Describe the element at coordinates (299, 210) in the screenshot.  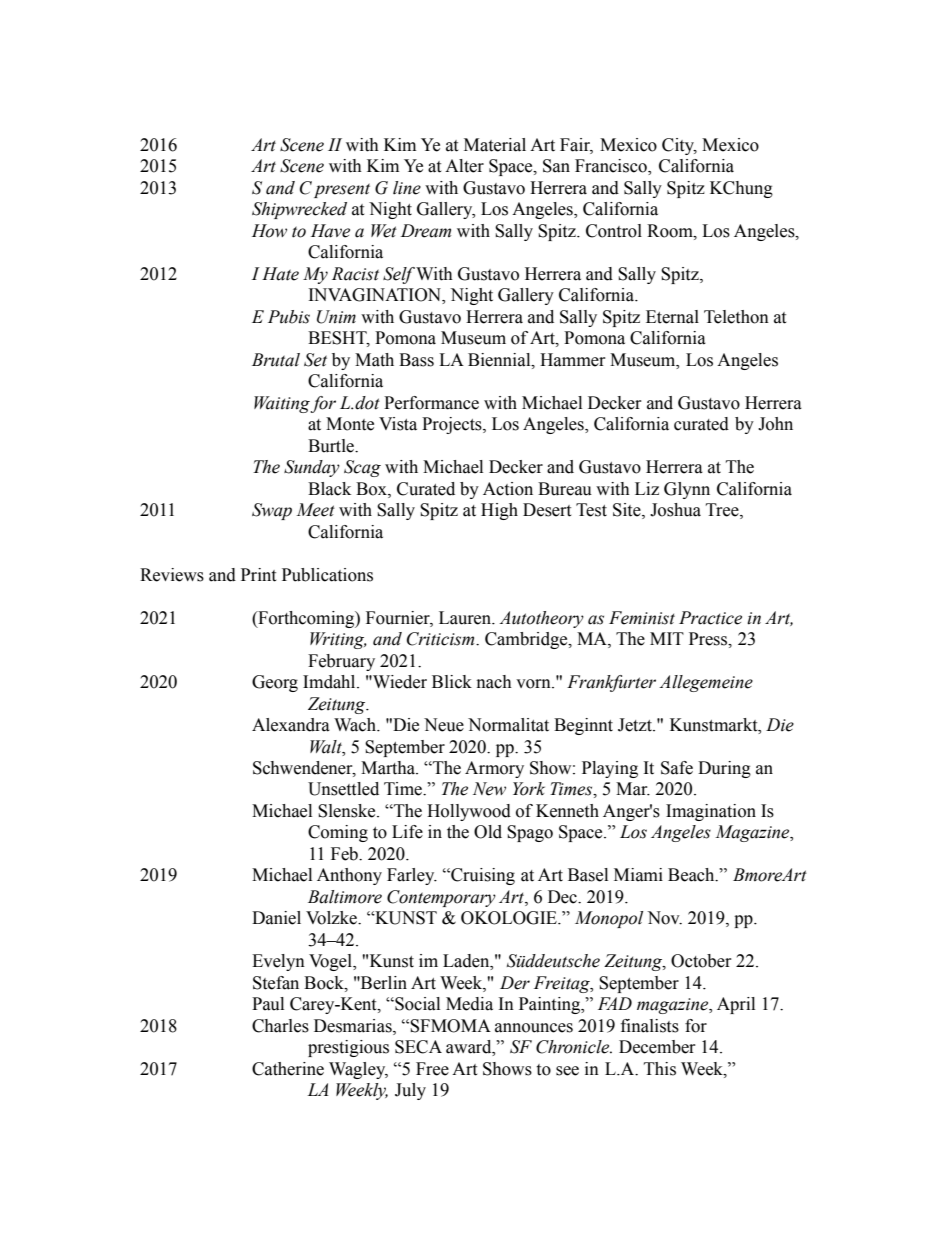
I see `Shipwrecked` at that location.
